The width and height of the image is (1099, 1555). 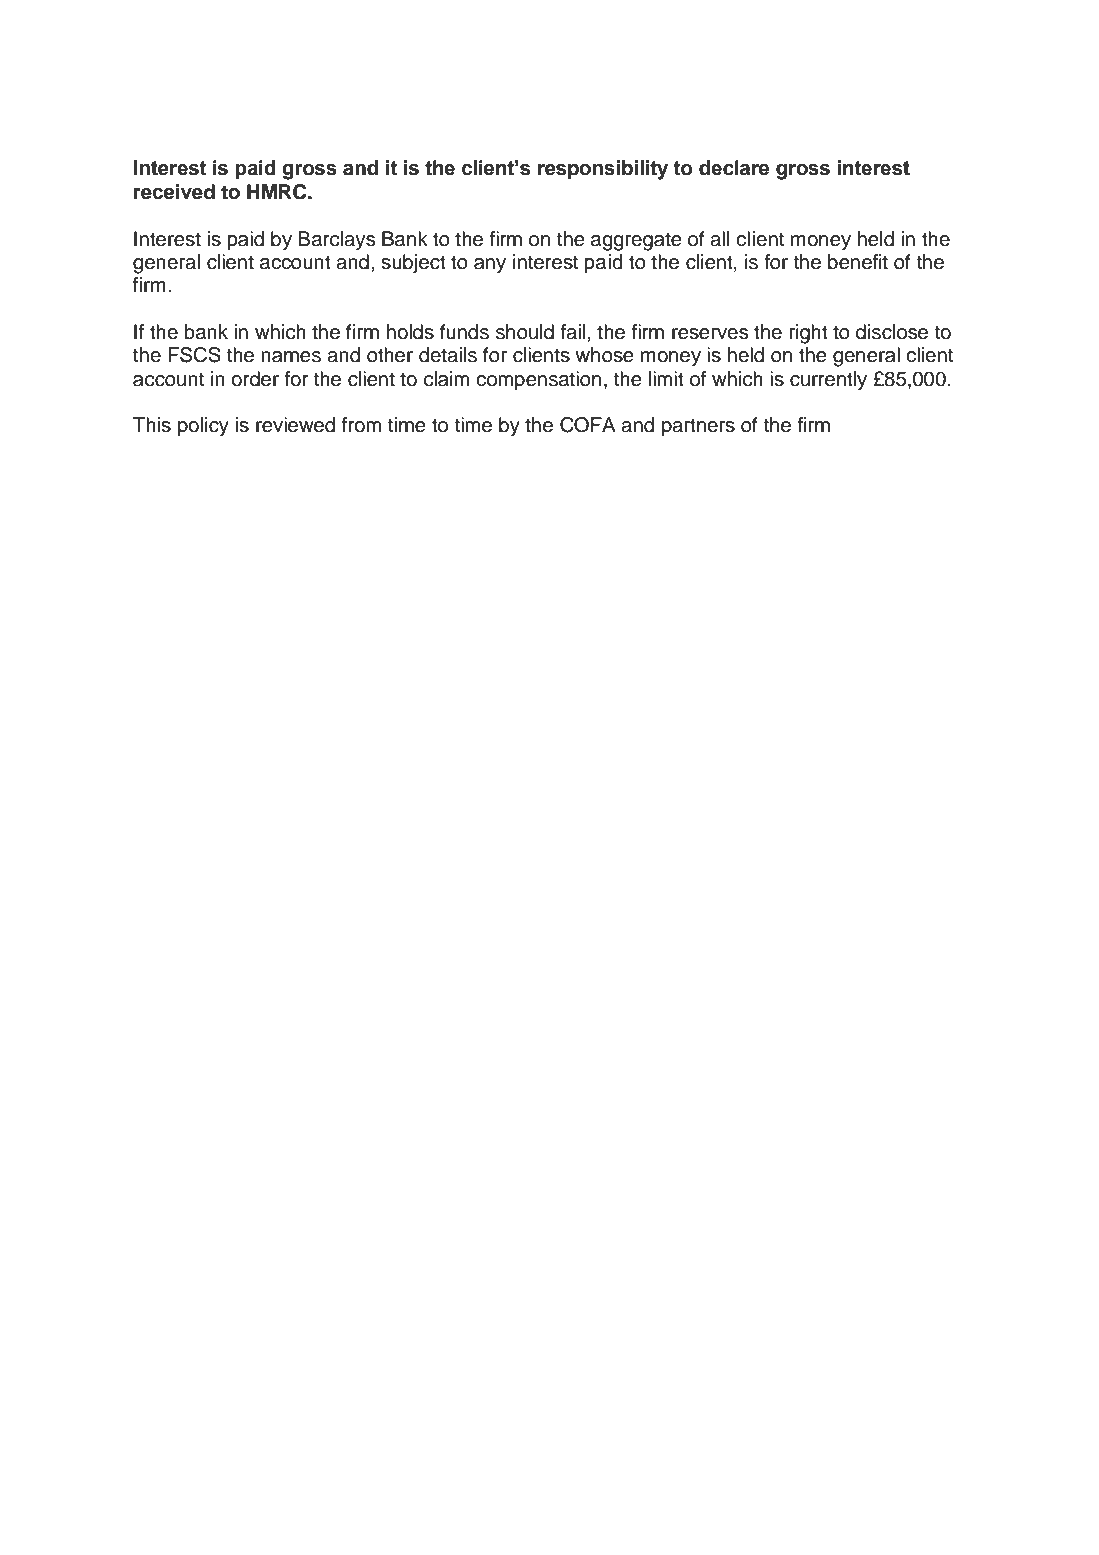 What do you see at coordinates (858, 262) in the image?
I see `benefit` at bounding box center [858, 262].
